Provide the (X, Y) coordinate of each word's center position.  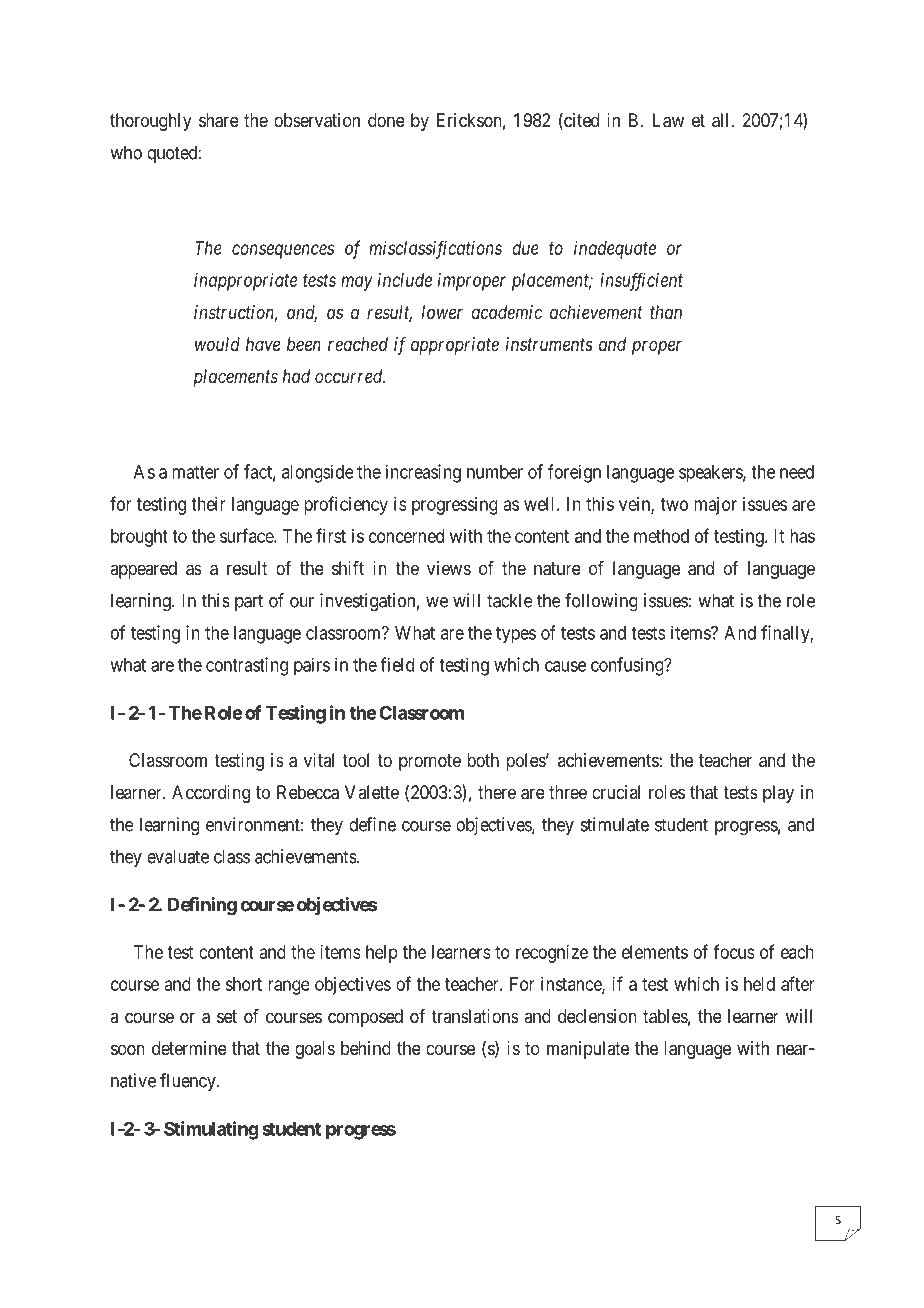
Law (668, 120)
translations (475, 1016)
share (219, 120)
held (759, 984)
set (227, 1016)
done (386, 120)
